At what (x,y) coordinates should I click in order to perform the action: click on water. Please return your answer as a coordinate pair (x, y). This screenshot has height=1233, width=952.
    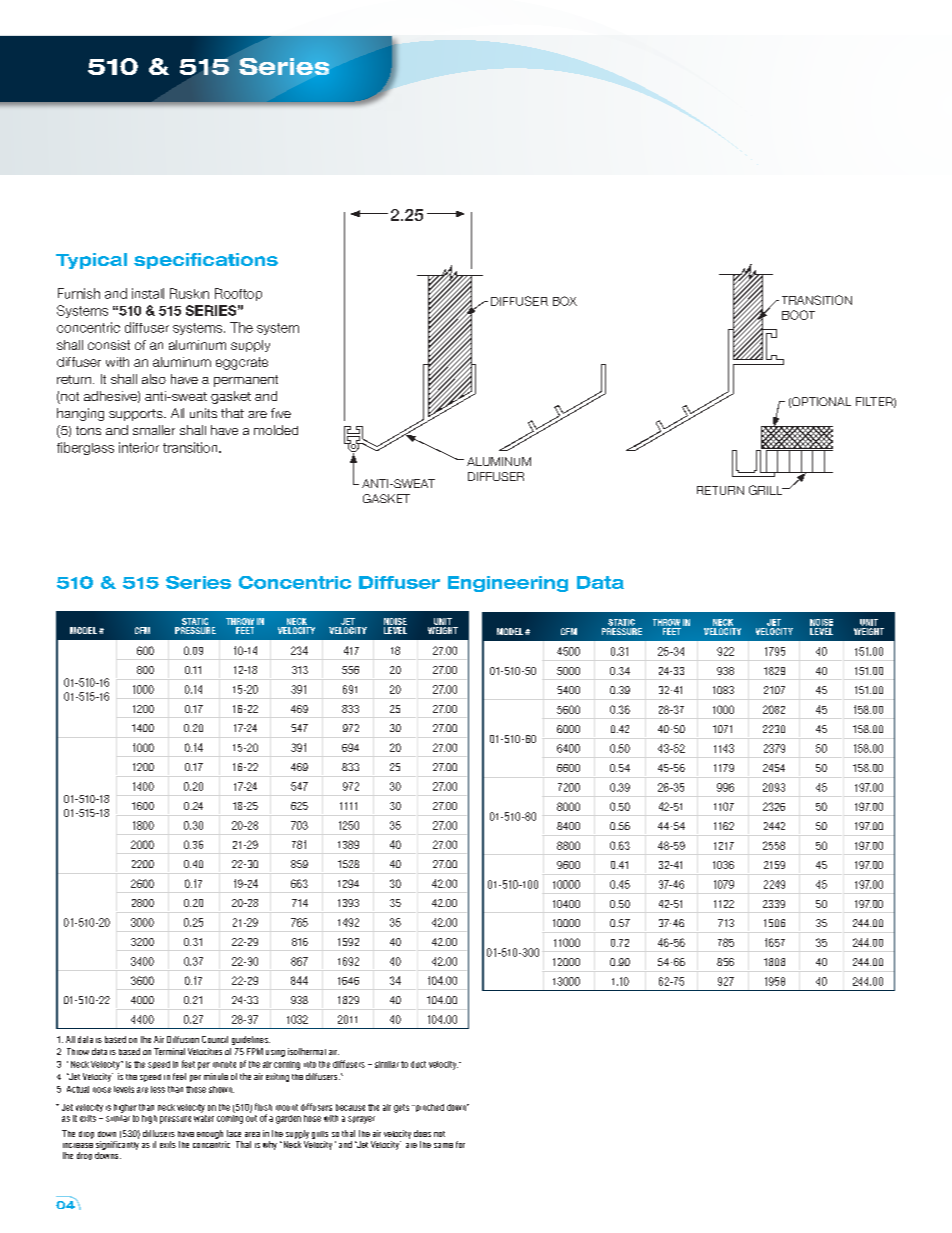
    Looking at the image, I should click on (204, 1117).
